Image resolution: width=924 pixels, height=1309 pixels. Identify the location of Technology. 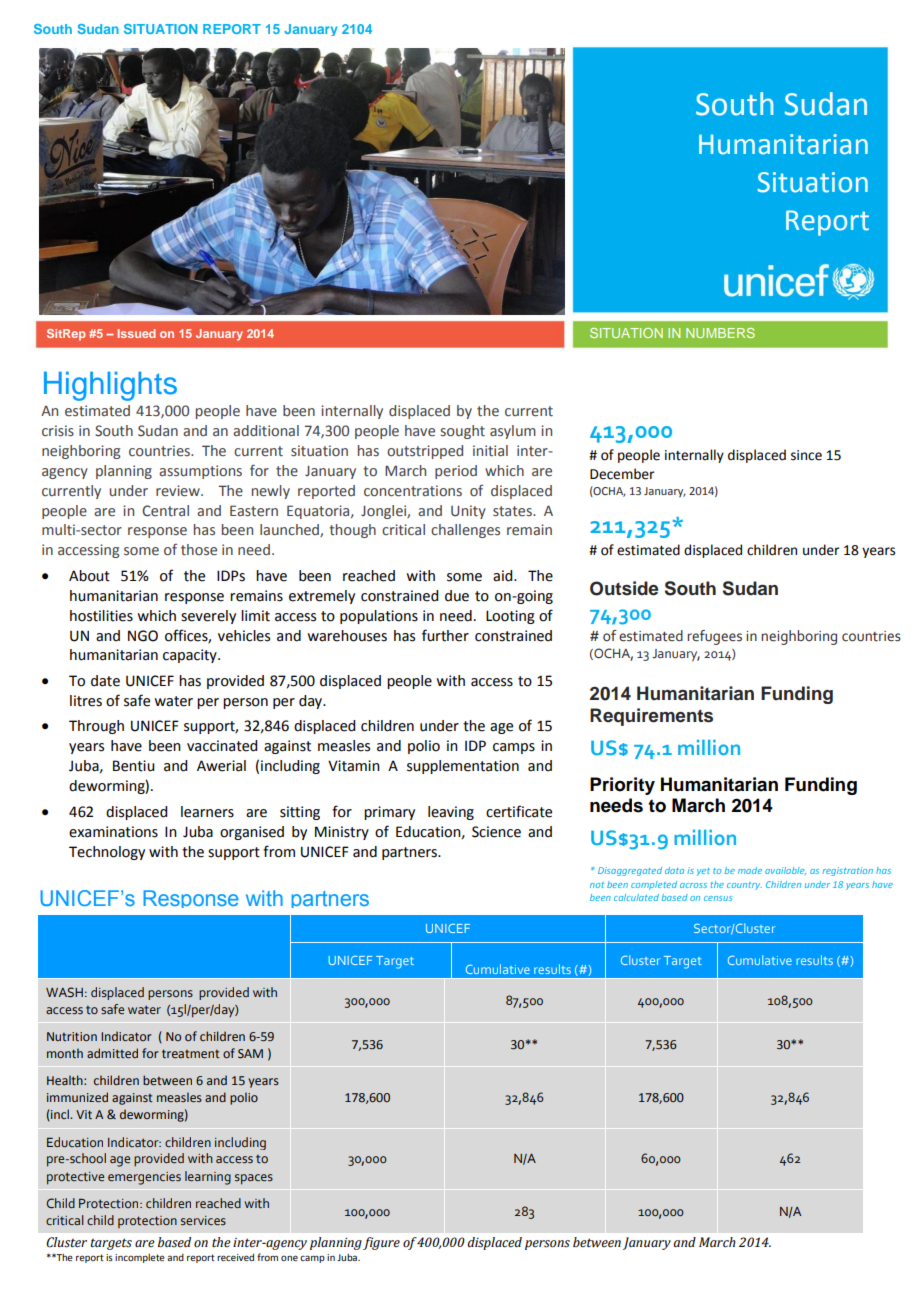
(107, 853).
